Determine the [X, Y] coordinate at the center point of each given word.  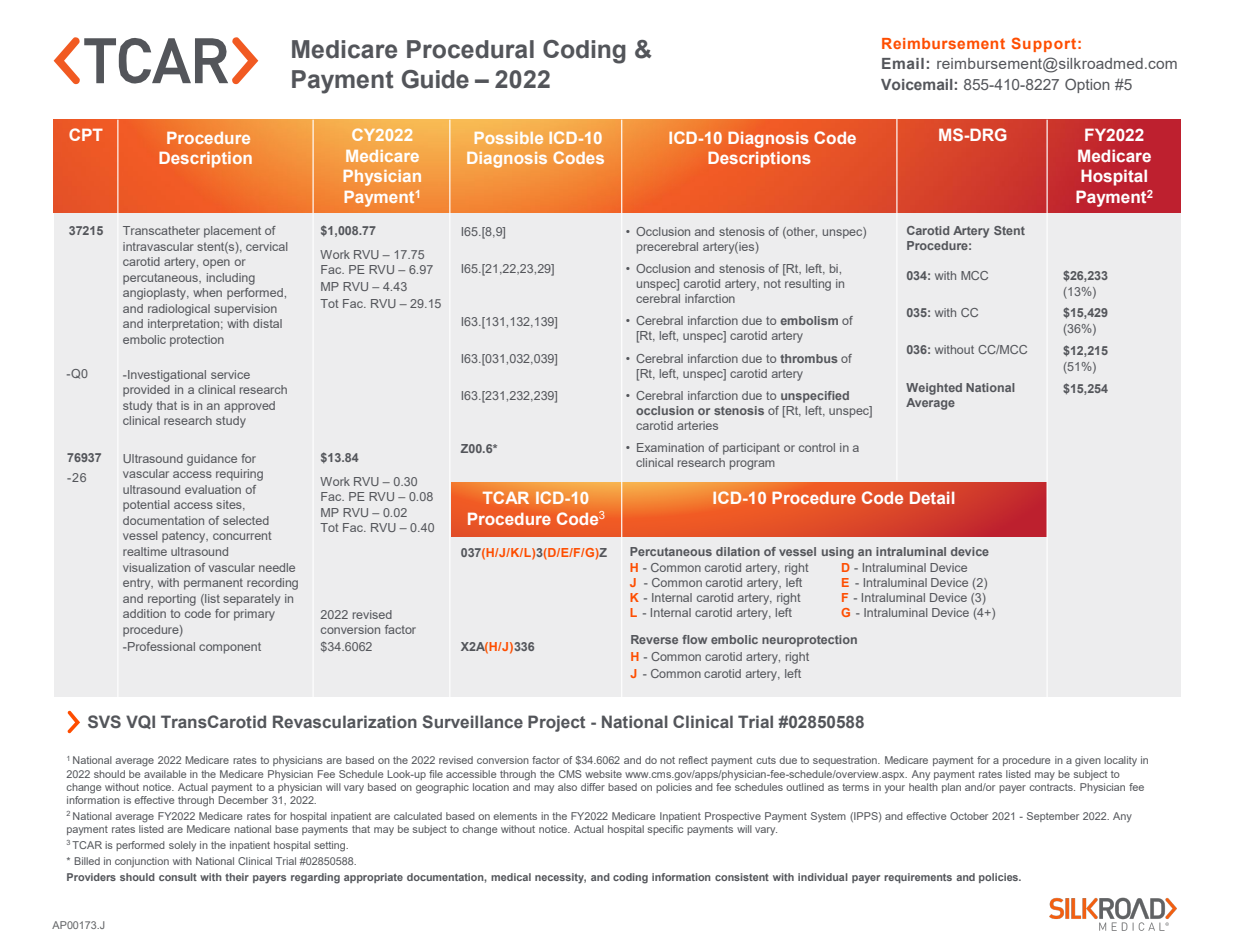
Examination [670, 447]
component [230, 648]
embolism [809, 320]
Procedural [470, 49]
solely [182, 846]
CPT [86, 134]
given [1088, 761]
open [216, 264]
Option [1087, 85]
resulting [808, 285]
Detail [932, 497]
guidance [212, 460]
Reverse [654, 639]
